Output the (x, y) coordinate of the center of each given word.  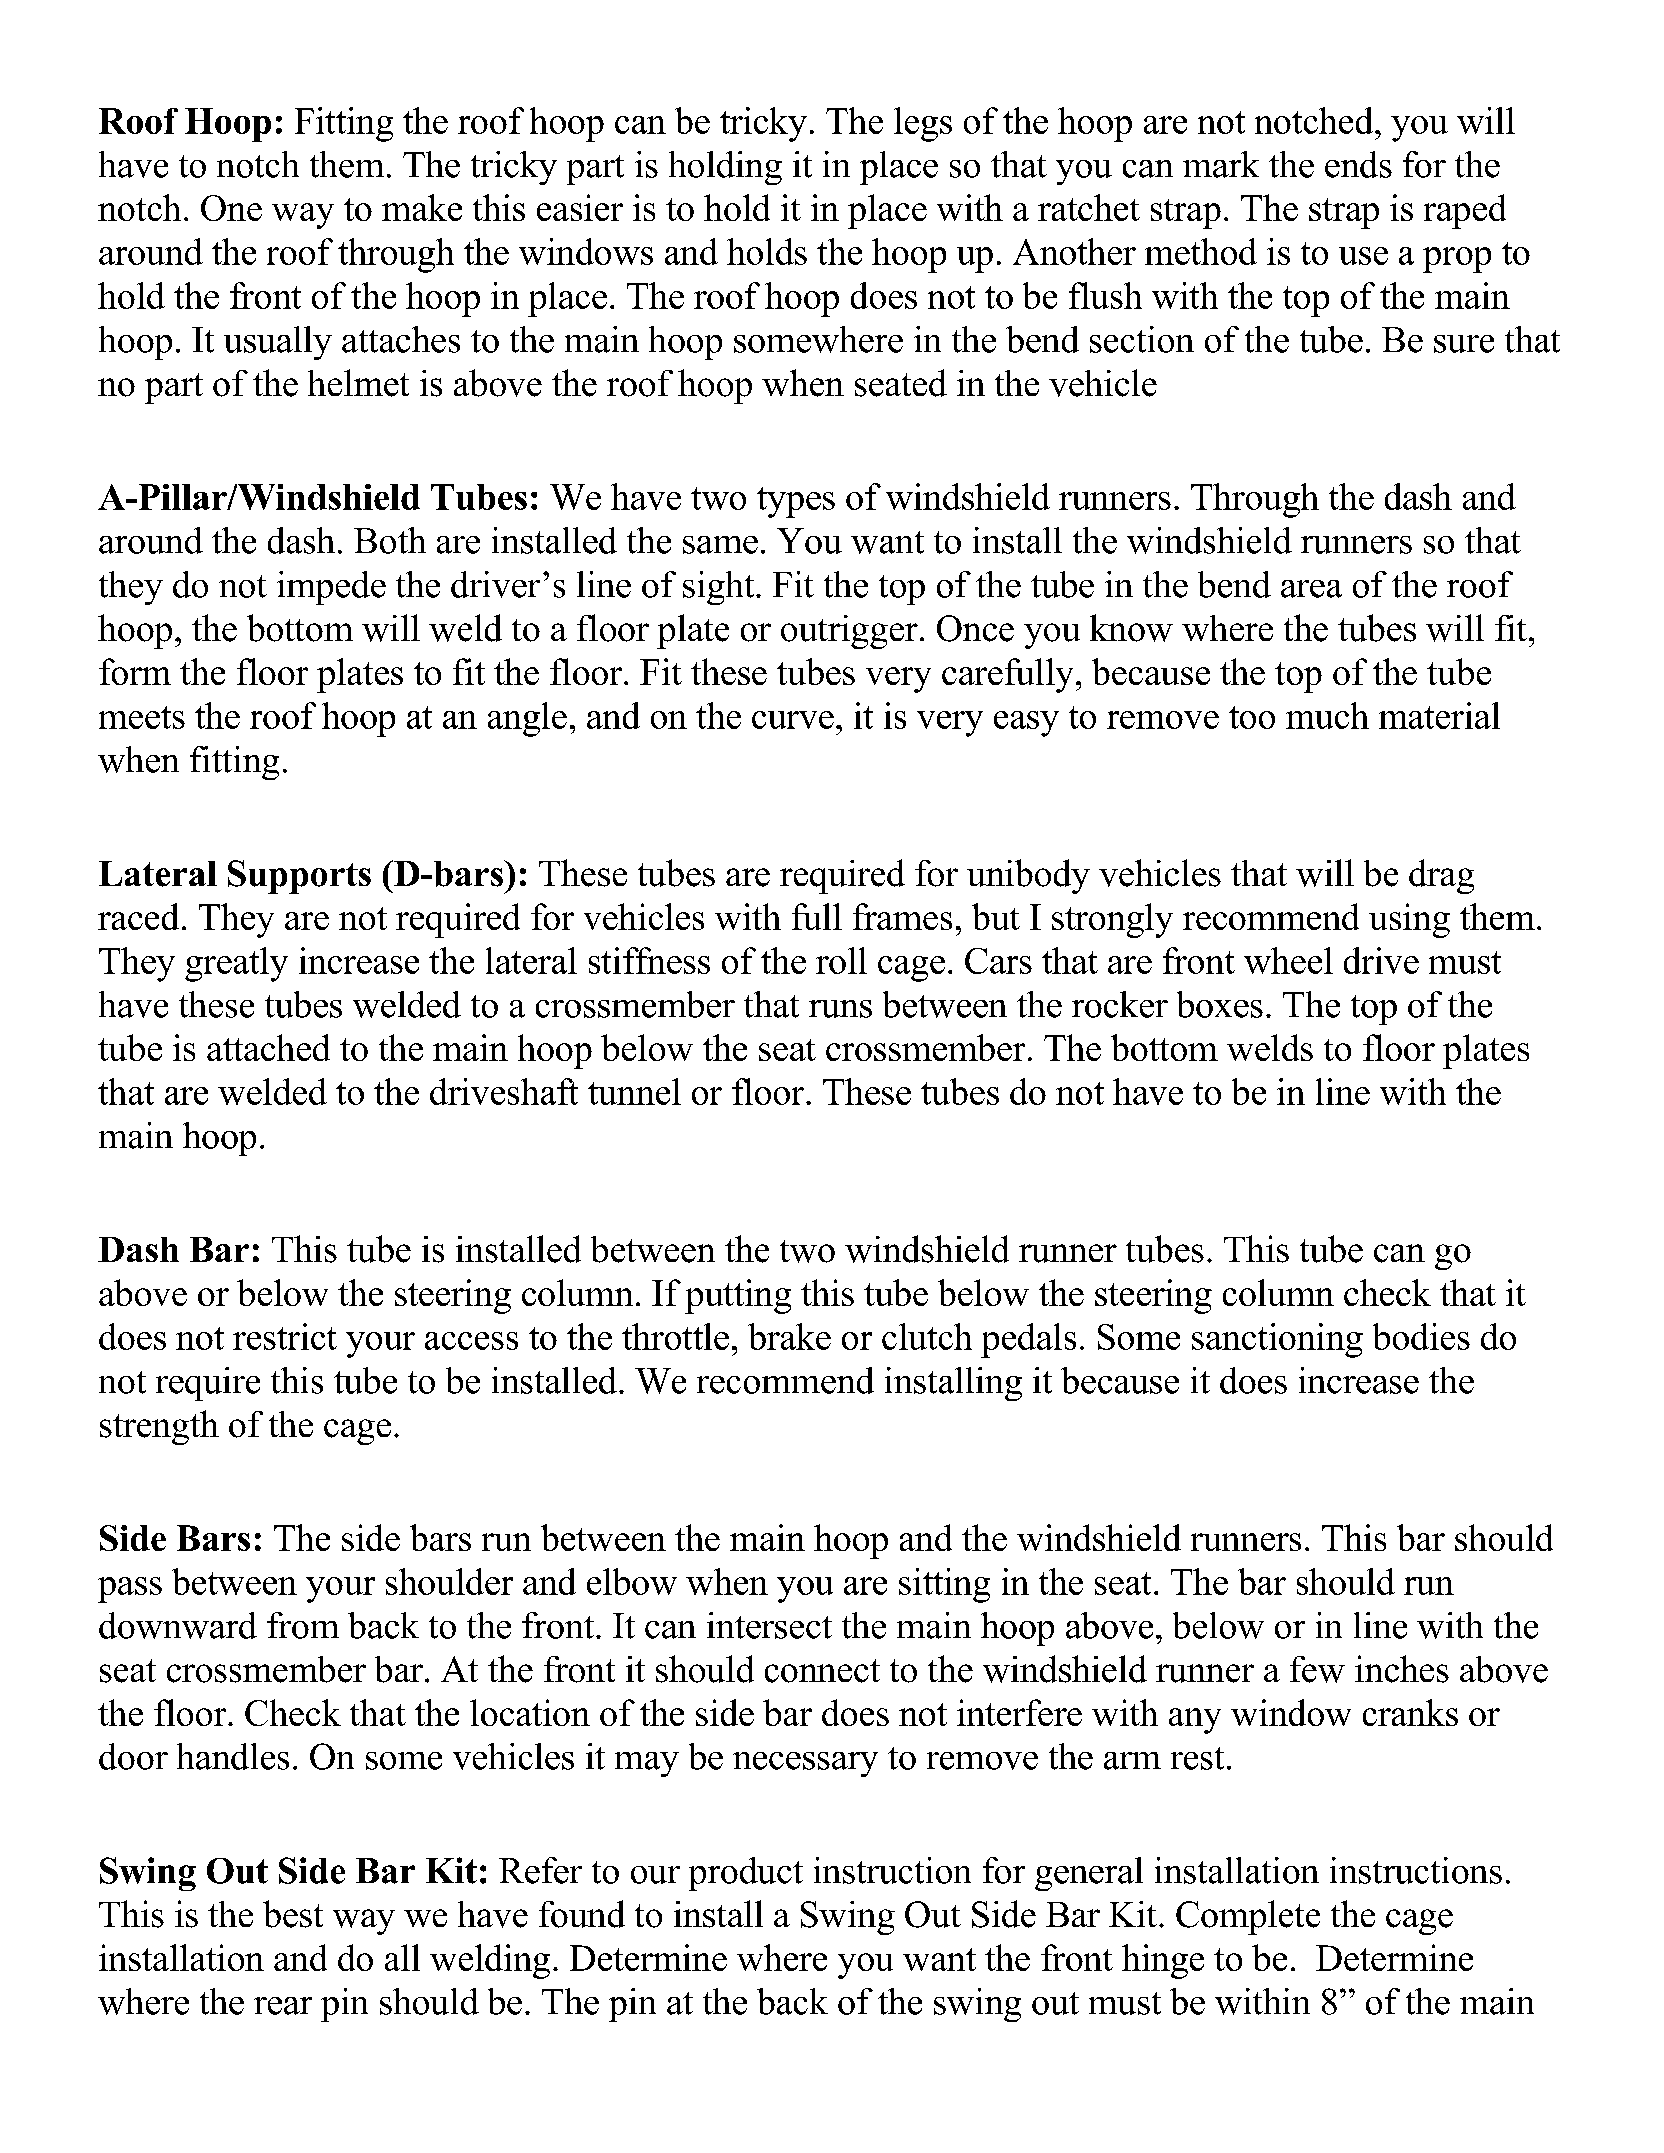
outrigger (849, 632)
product (746, 1874)
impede (331, 588)
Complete (1248, 1917)
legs (923, 124)
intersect (769, 1625)
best (293, 1914)
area (1311, 589)
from (303, 1625)
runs (840, 1009)
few (1317, 1669)
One (231, 208)
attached (268, 1047)
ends (1358, 164)
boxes (1220, 1004)
